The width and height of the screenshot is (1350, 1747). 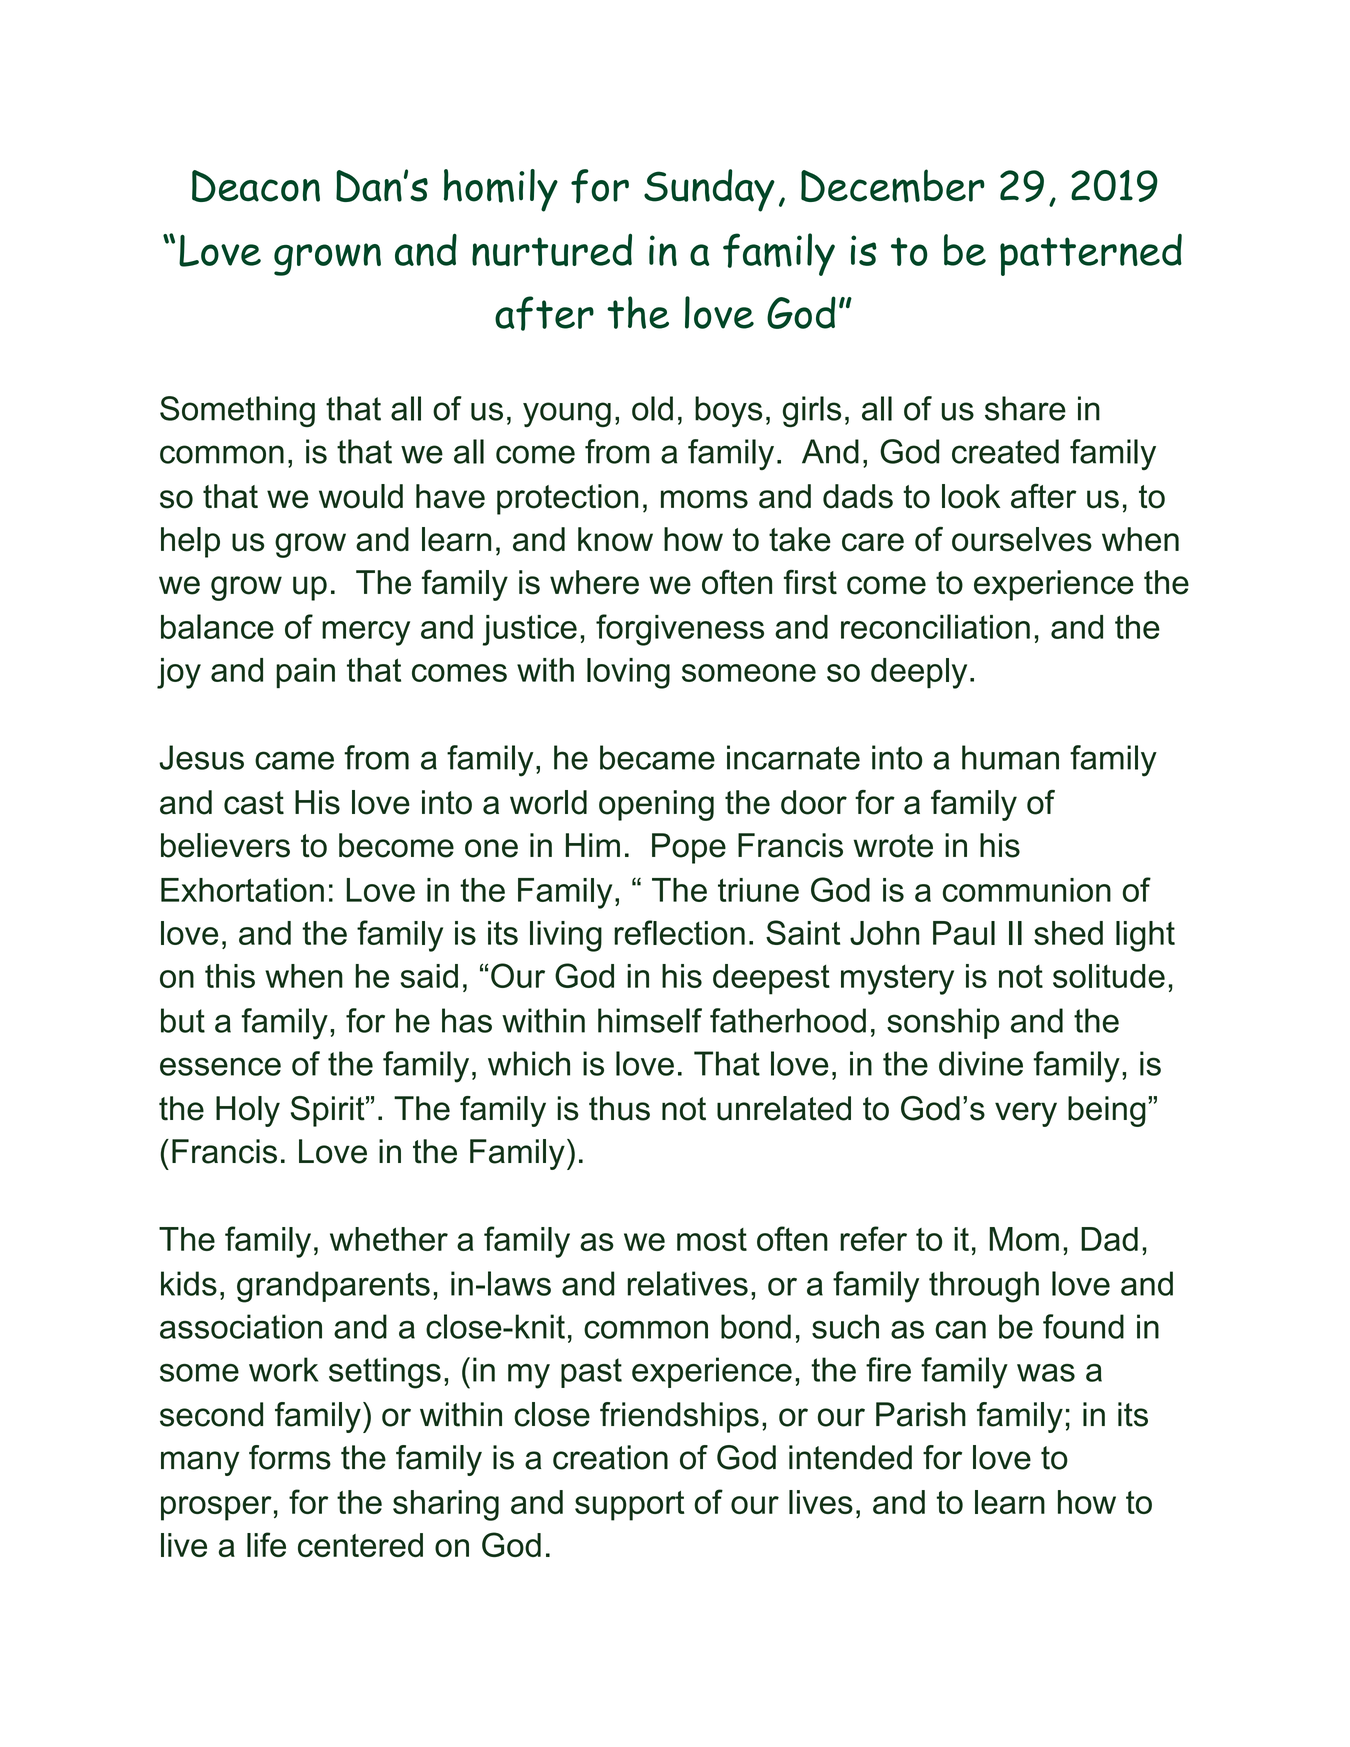 I want to click on most, so click(x=712, y=1239).
